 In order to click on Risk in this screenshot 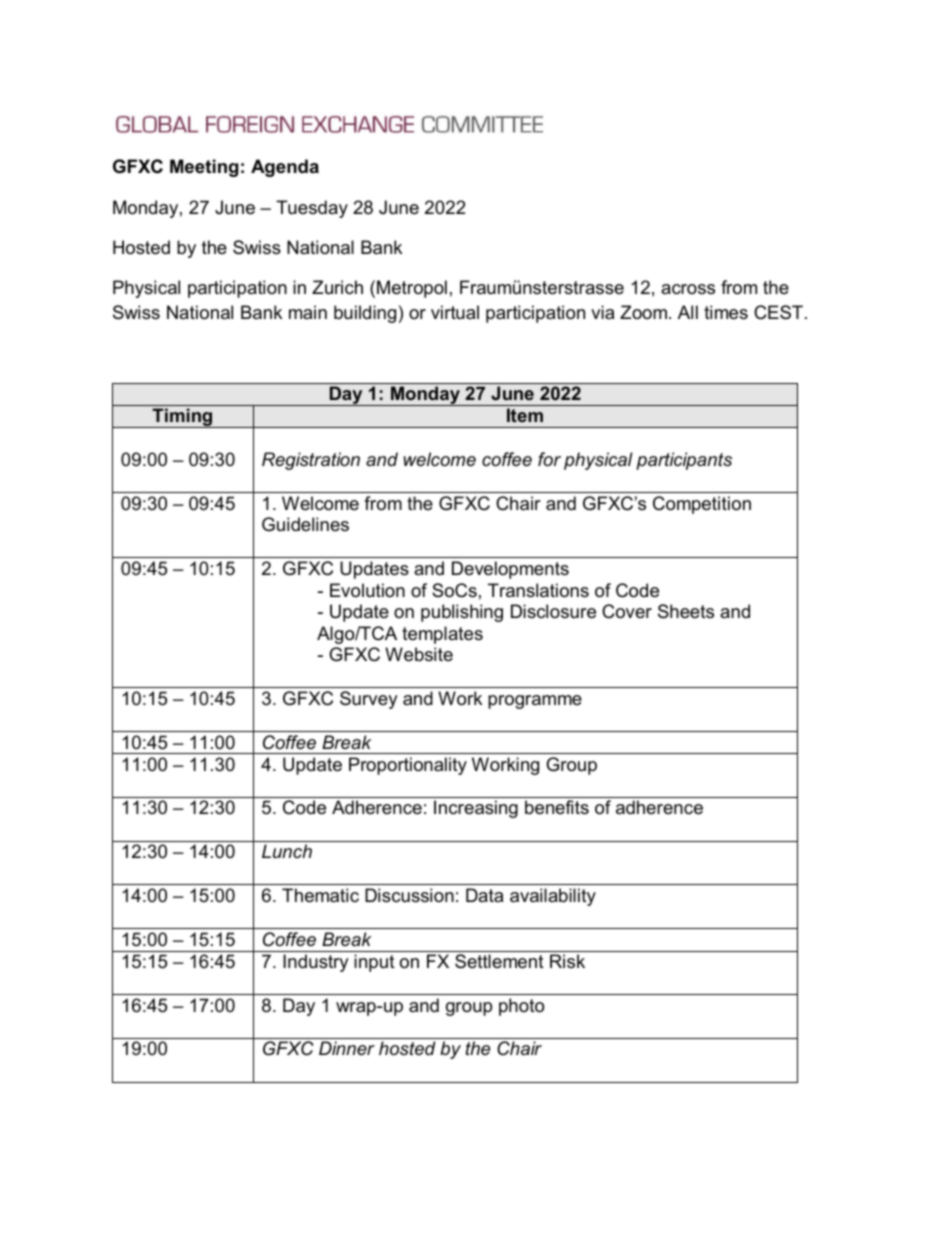, I will do `click(567, 961)`.
